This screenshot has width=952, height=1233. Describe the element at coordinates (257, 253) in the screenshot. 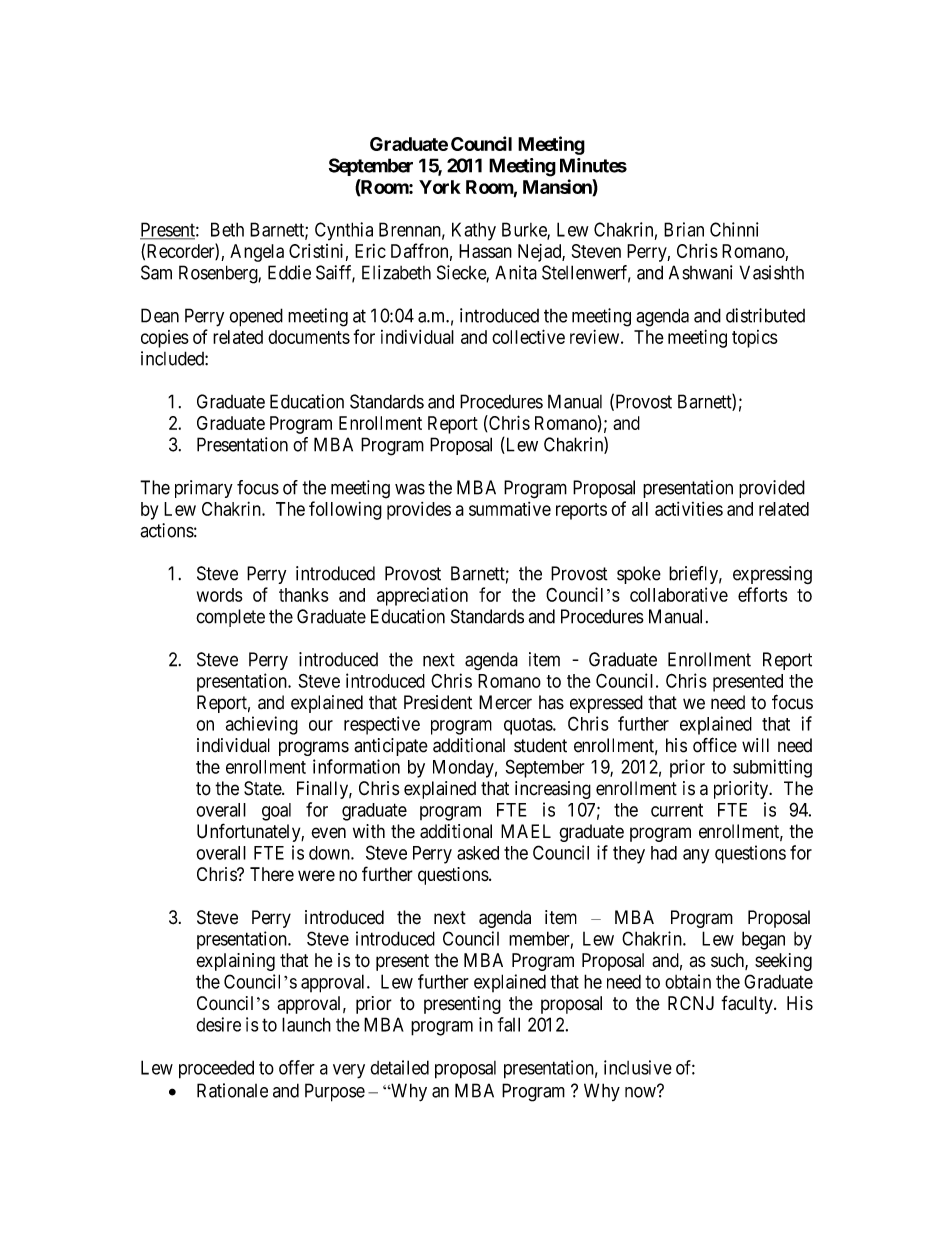

I see `Angela` at that location.
